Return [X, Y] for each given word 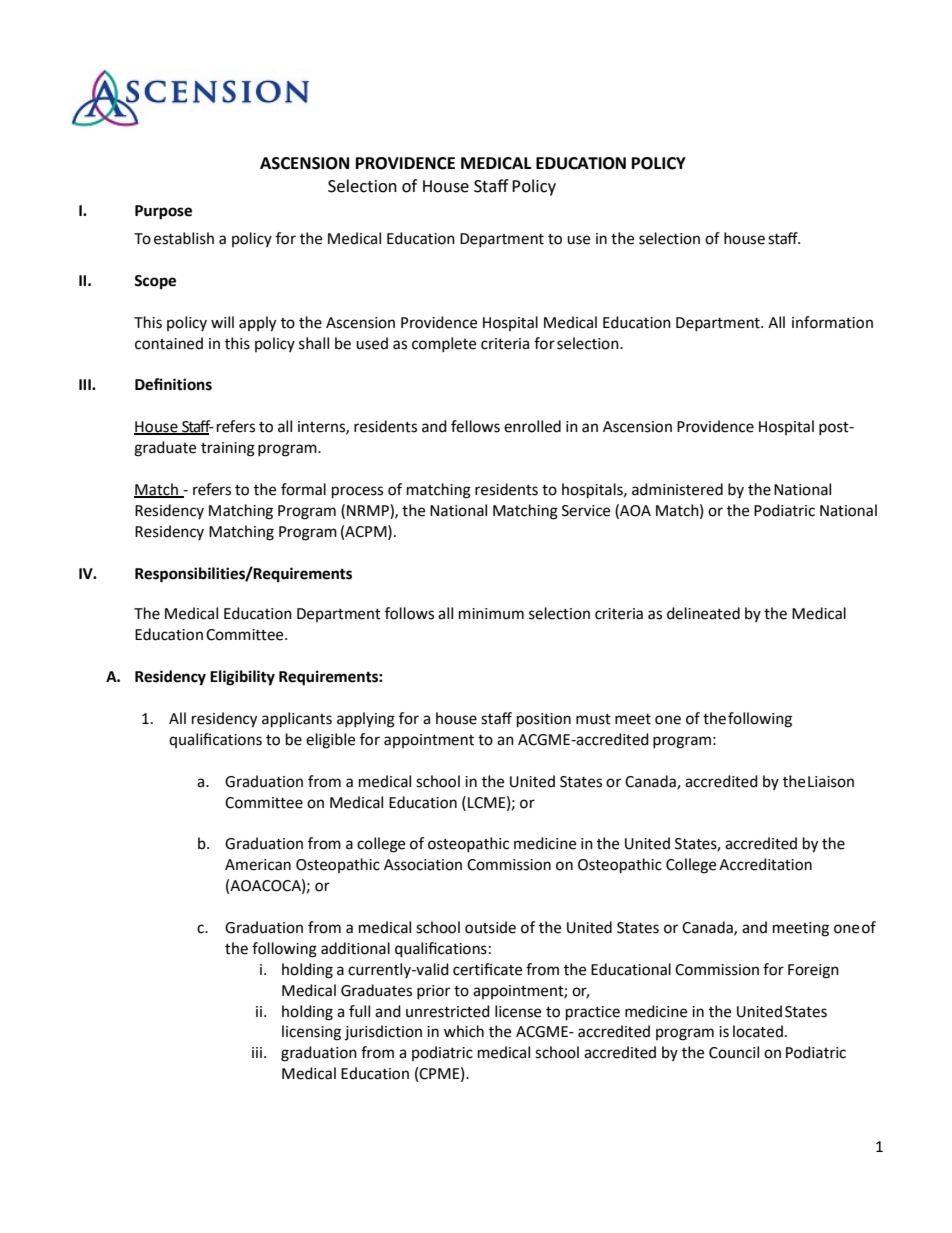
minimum [491, 614]
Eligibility [242, 678]
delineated [703, 613]
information [832, 322]
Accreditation [765, 864]
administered [677, 489]
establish [184, 238]
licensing [311, 1033]
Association [423, 865]
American [258, 865]
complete [444, 344]
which [464, 1031]
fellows [475, 426]
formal [303, 489]
